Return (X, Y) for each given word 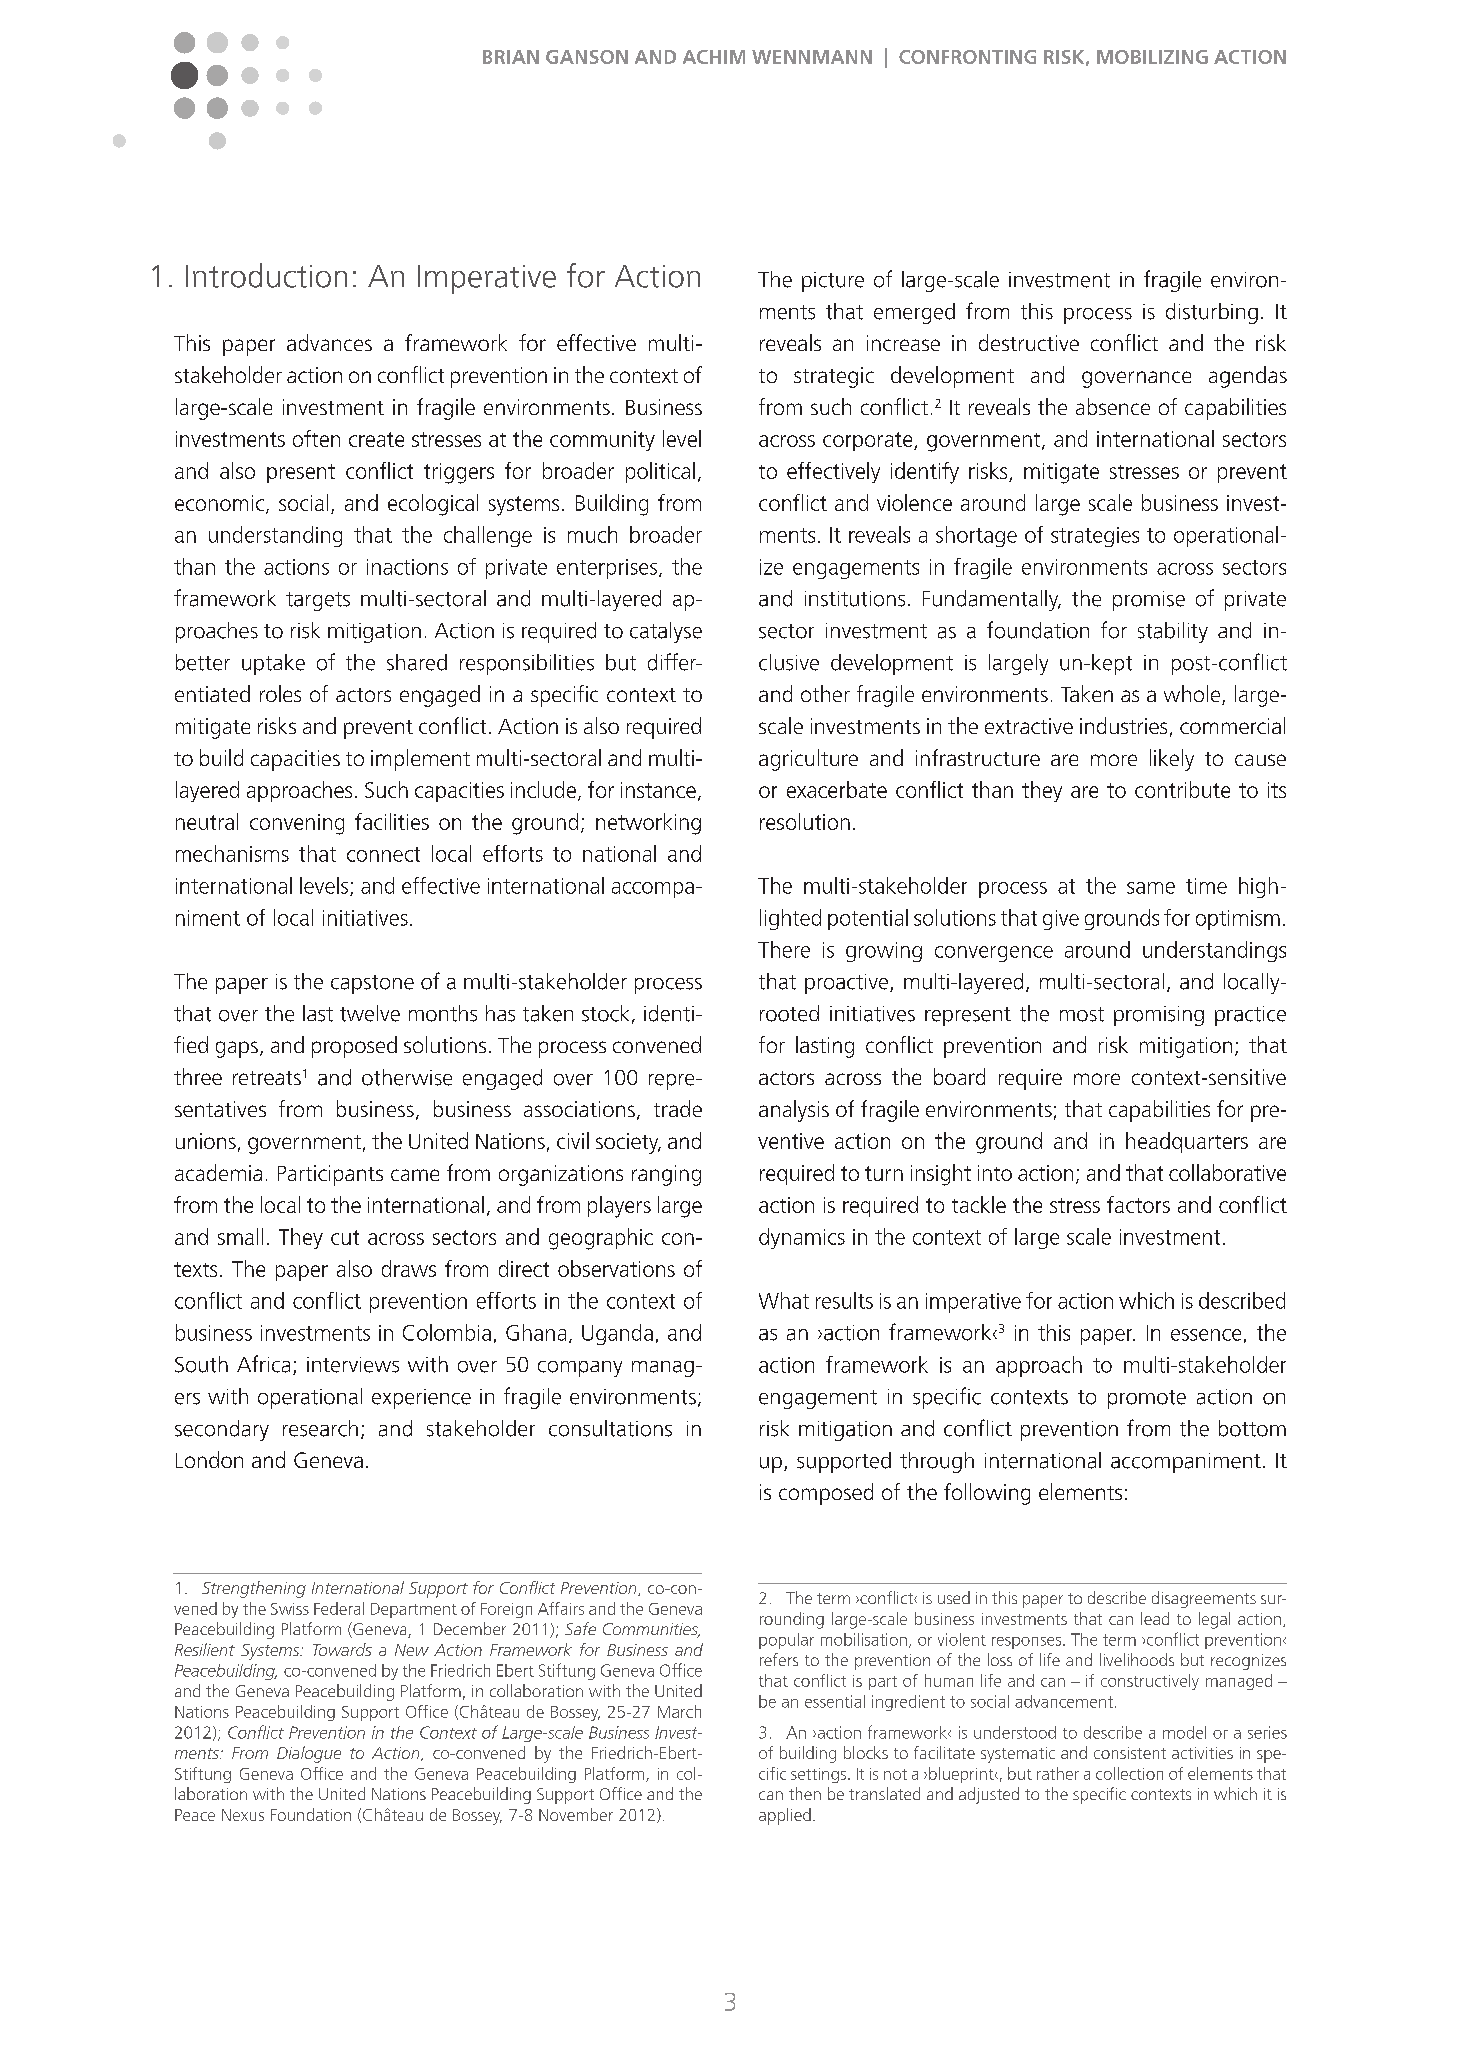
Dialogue (309, 1754)
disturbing (1212, 313)
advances (329, 342)
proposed (354, 1047)
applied (785, 1816)
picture (833, 282)
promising (1159, 1016)
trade (678, 1108)
